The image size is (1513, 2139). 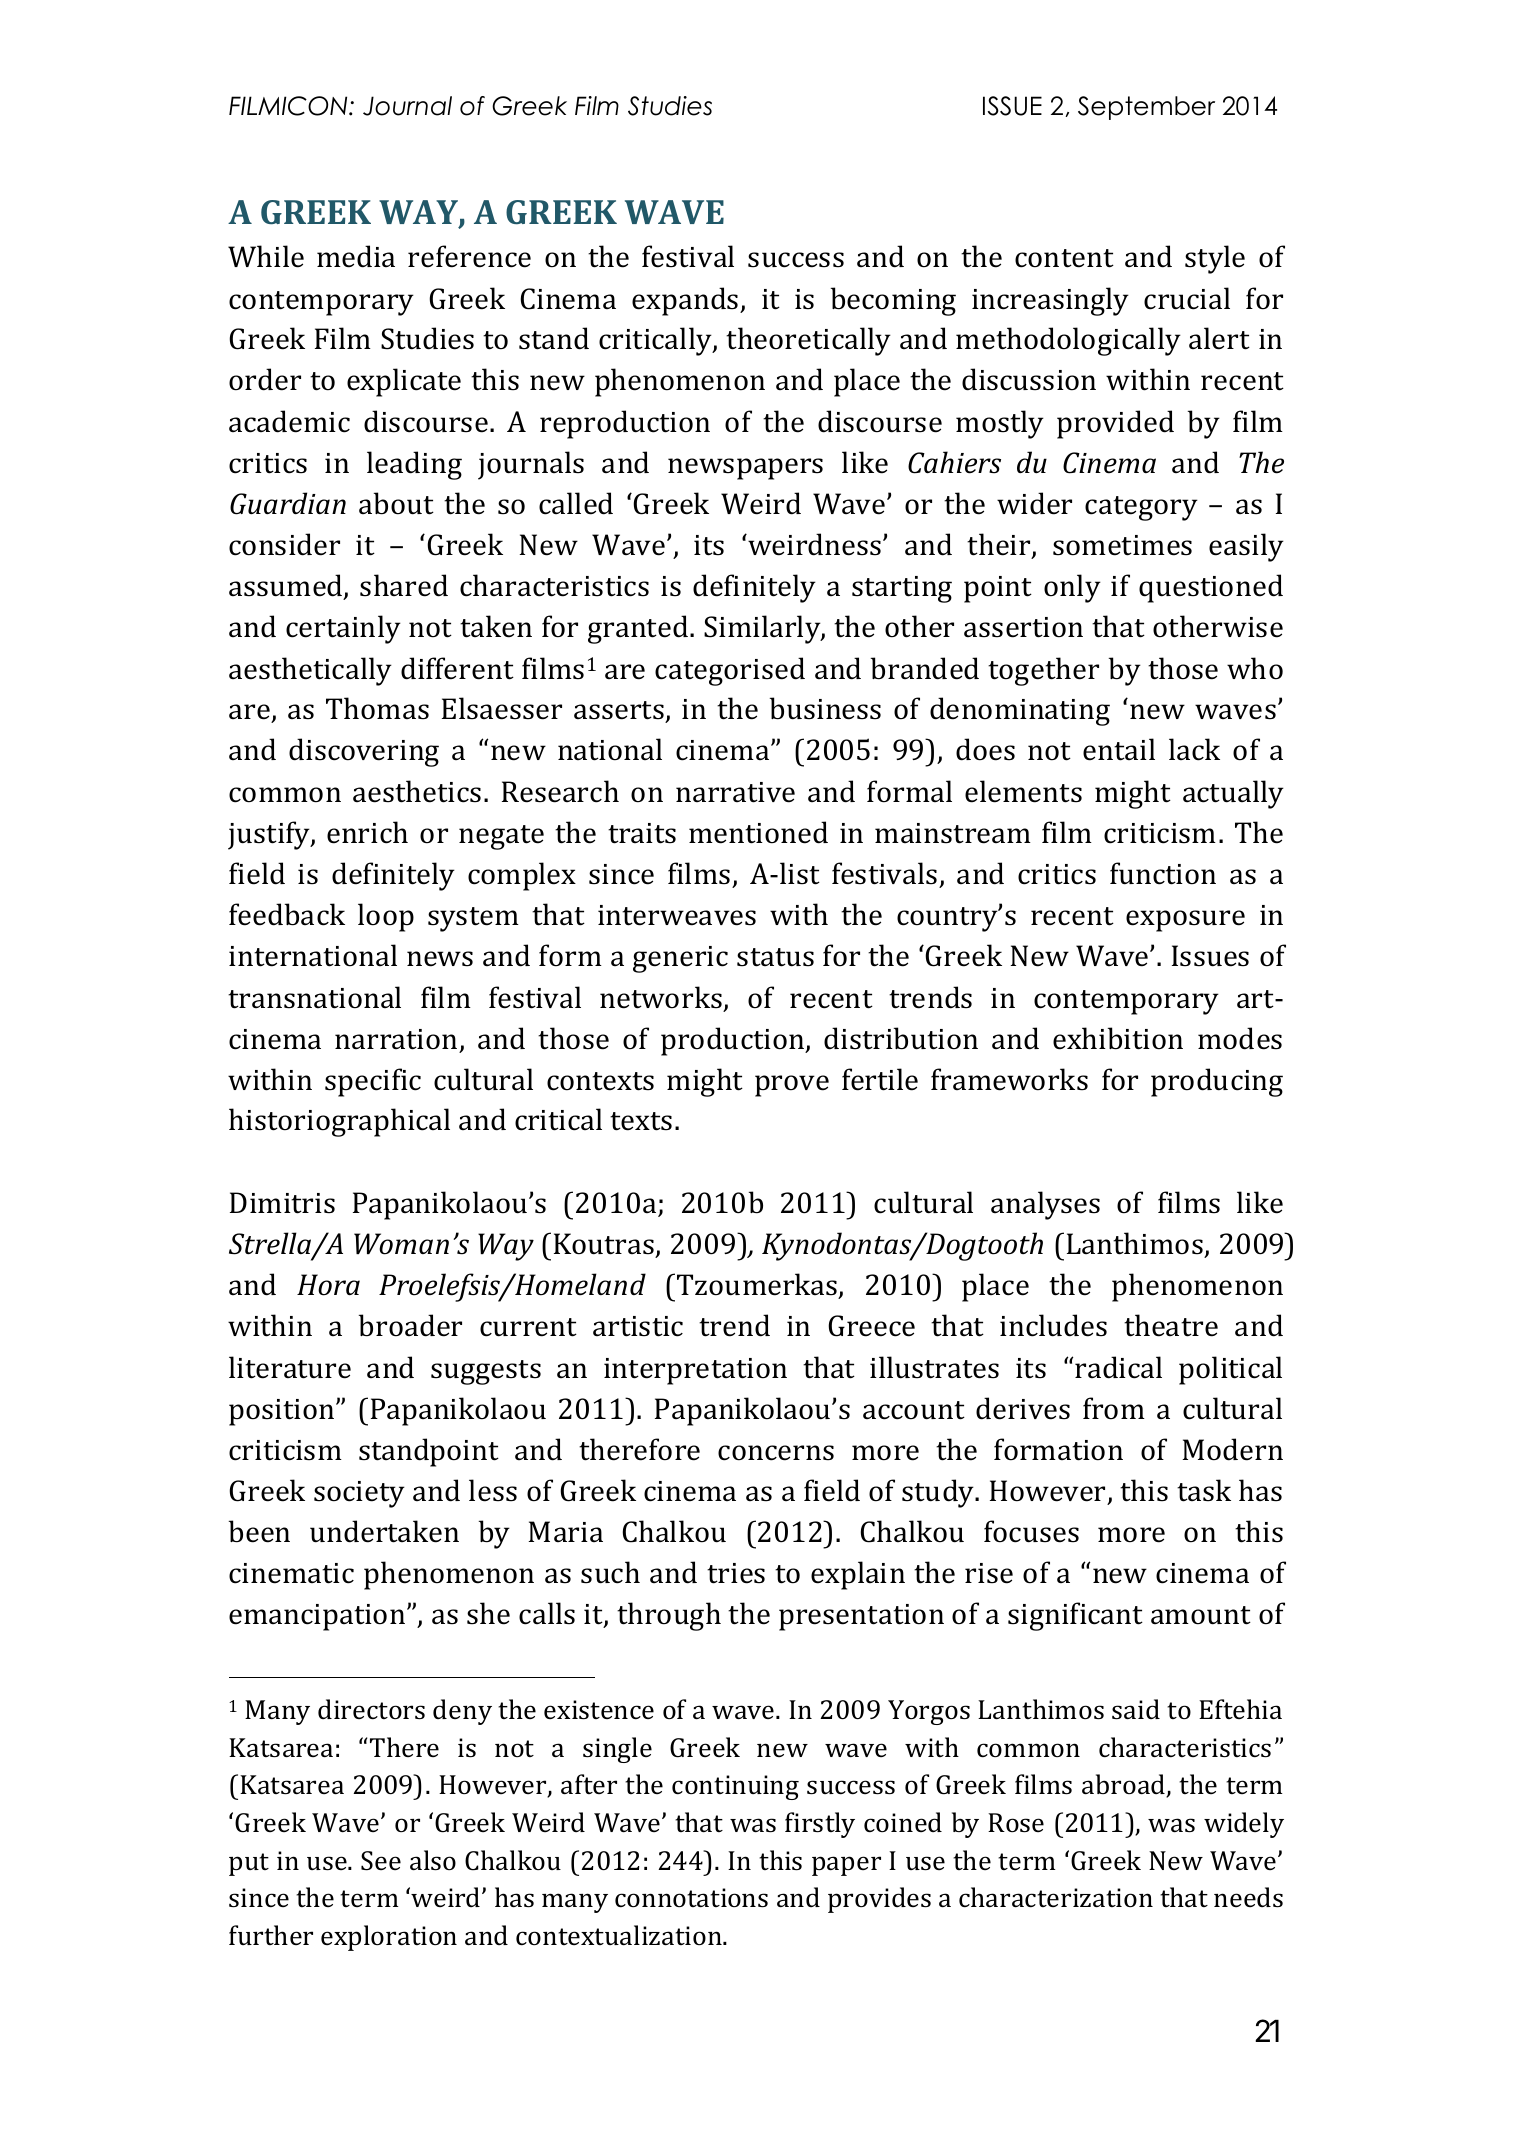 What do you see at coordinates (776, 1453) in the document?
I see `concerns` at bounding box center [776, 1453].
